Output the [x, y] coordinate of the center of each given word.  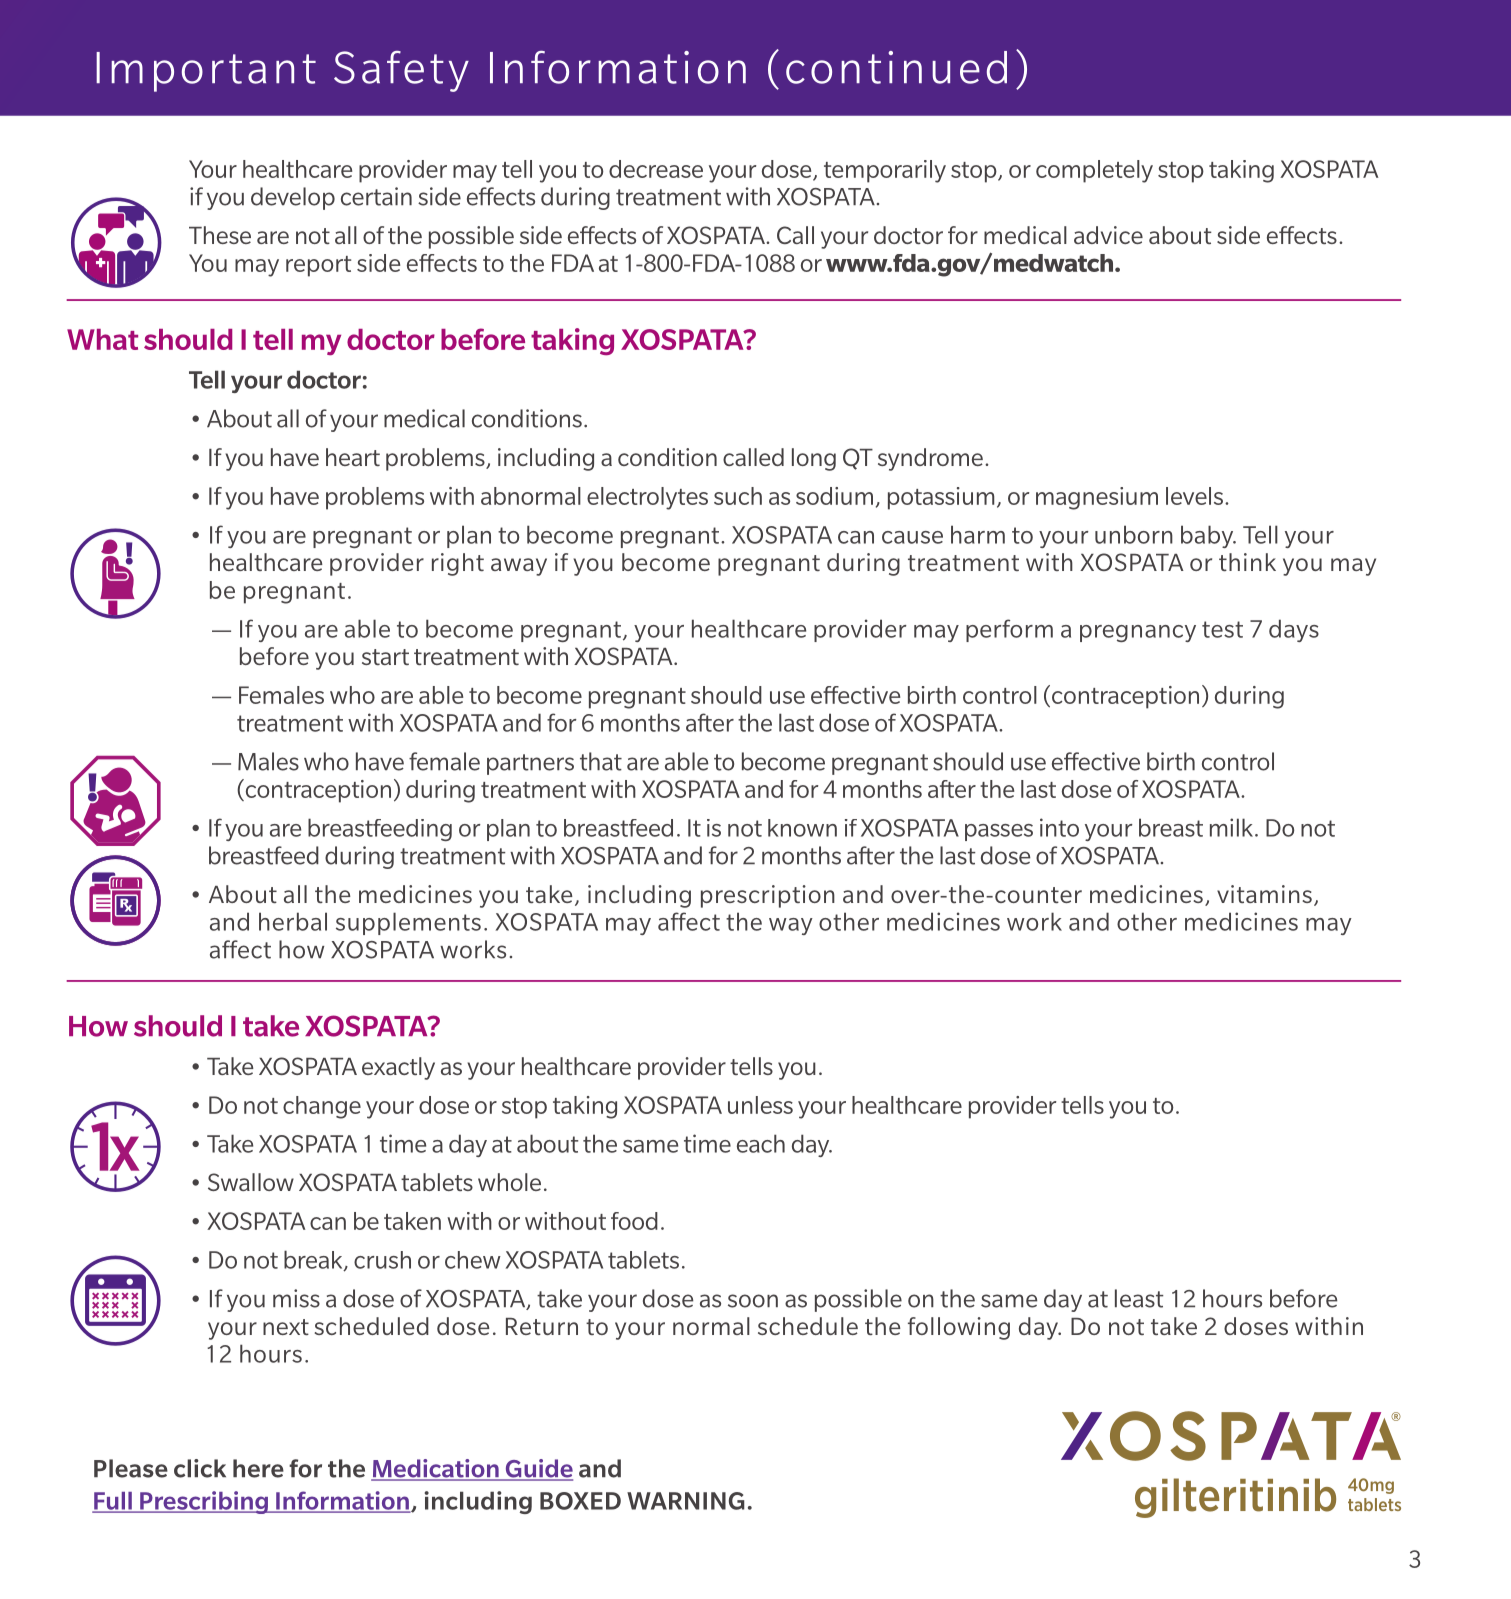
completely [1094, 171]
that [601, 761]
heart [353, 457]
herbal [293, 921]
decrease [656, 169]
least [1139, 1298]
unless [760, 1105]
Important [206, 72]
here [258, 1468]
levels [1194, 496]
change [322, 1107]
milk [1231, 827]
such [738, 496]
